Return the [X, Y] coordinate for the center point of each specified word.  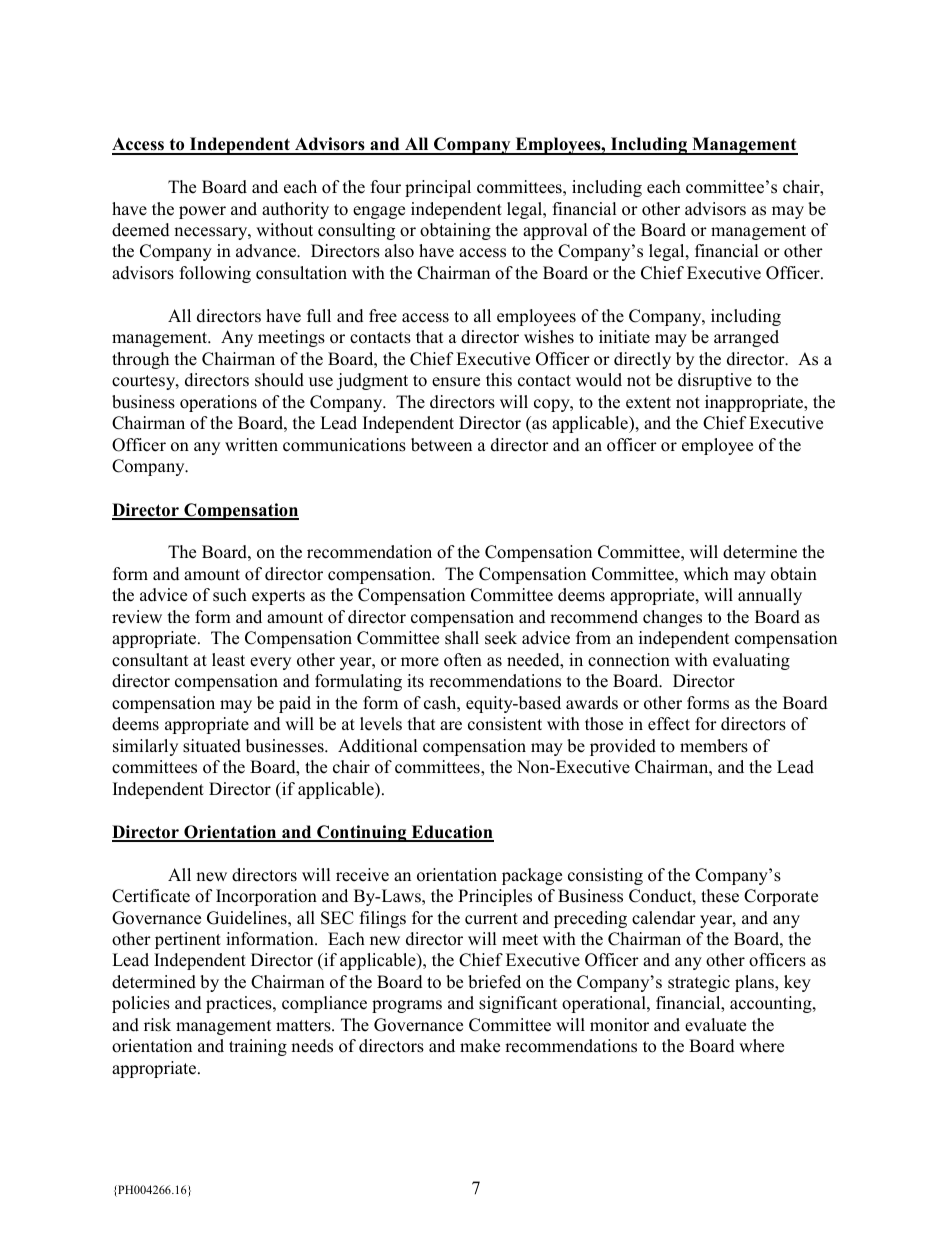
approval [555, 231]
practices [240, 1004]
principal [438, 188]
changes [672, 618]
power [202, 212]
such [230, 595]
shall [462, 638]
